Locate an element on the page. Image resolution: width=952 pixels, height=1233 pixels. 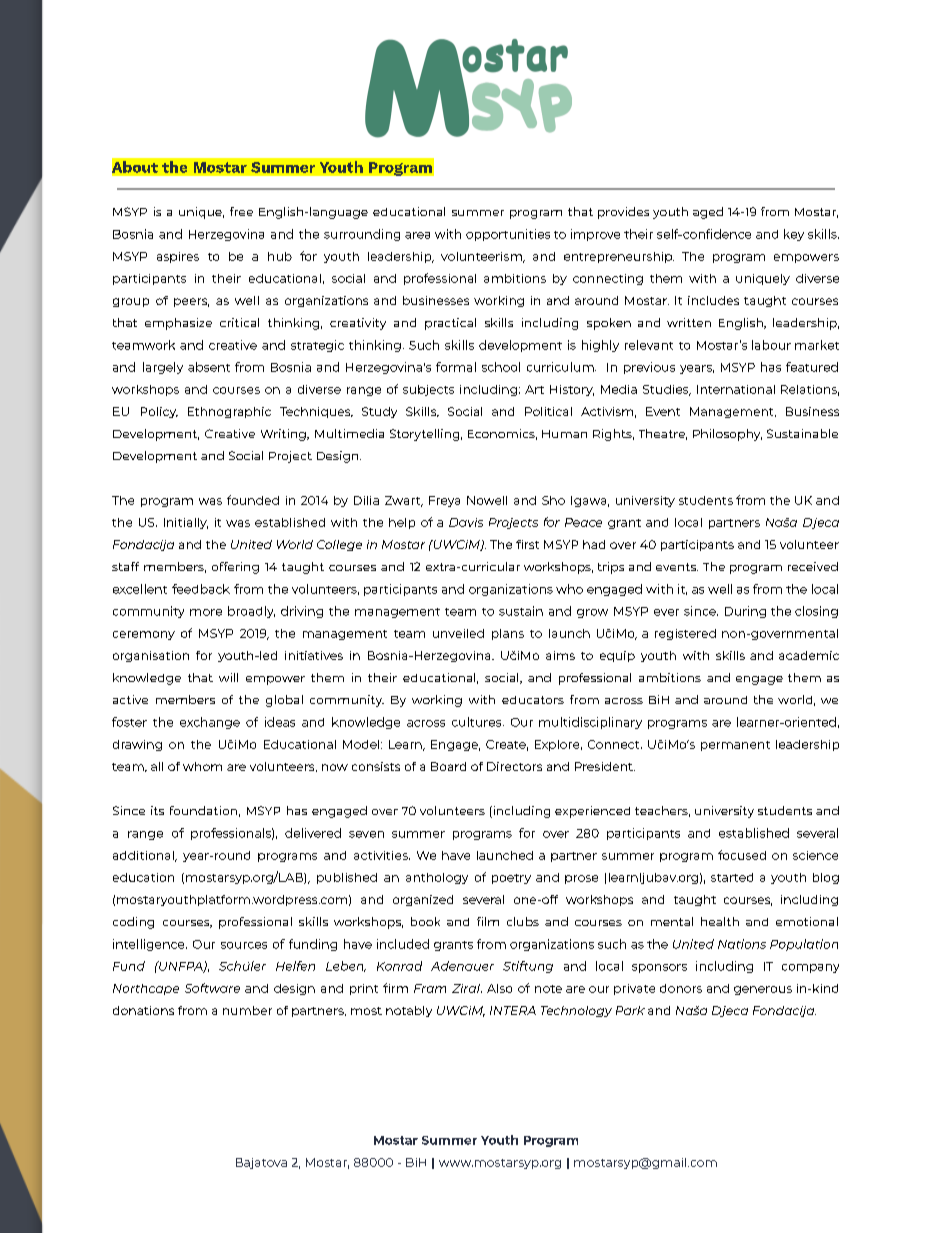
opportunities is located at coordinates (508, 235).
